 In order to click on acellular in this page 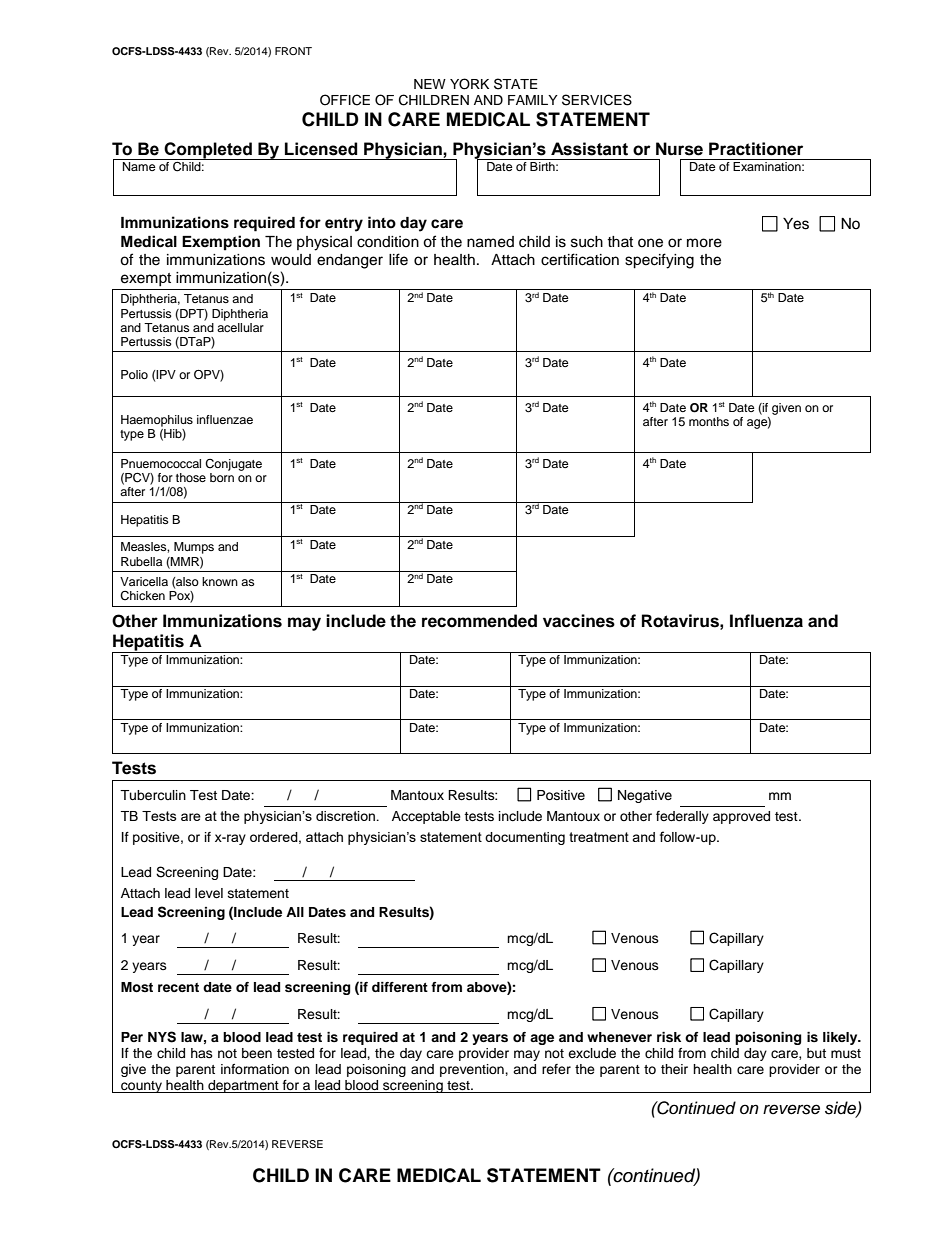, I will do `click(240, 327)`.
